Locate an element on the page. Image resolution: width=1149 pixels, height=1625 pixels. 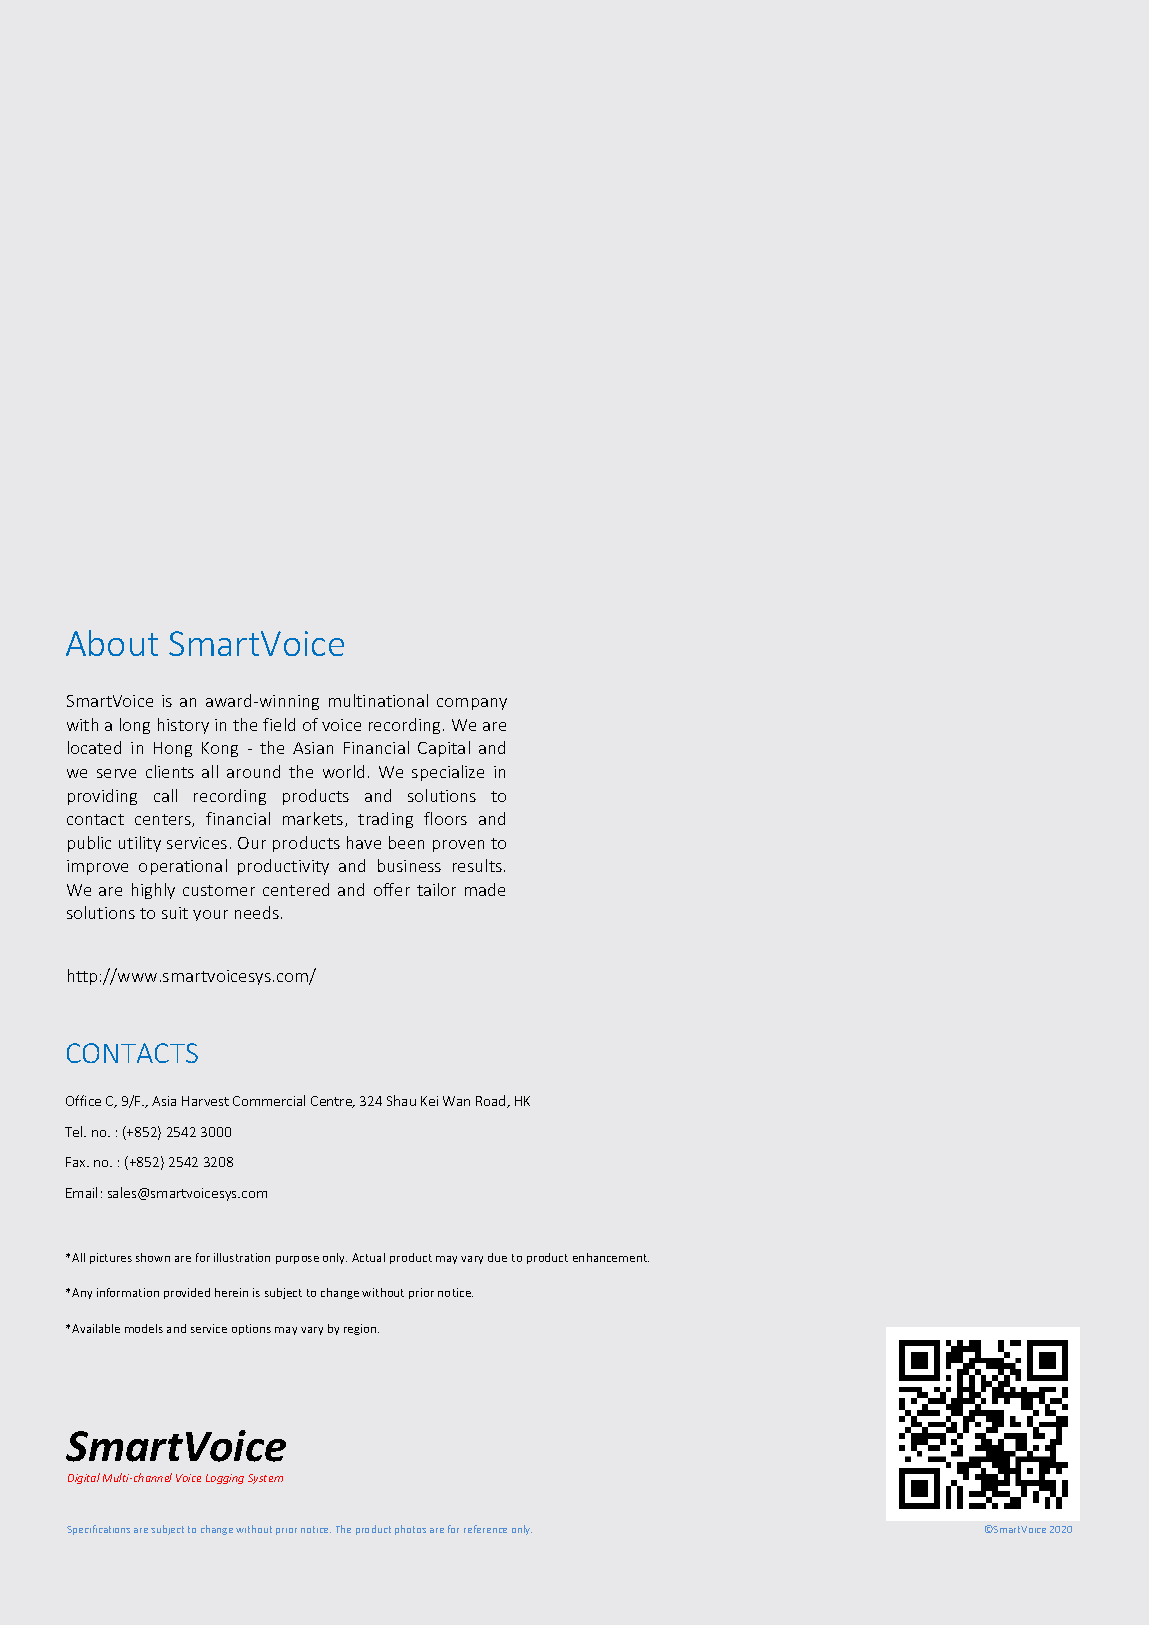
About is located at coordinates (112, 643).
